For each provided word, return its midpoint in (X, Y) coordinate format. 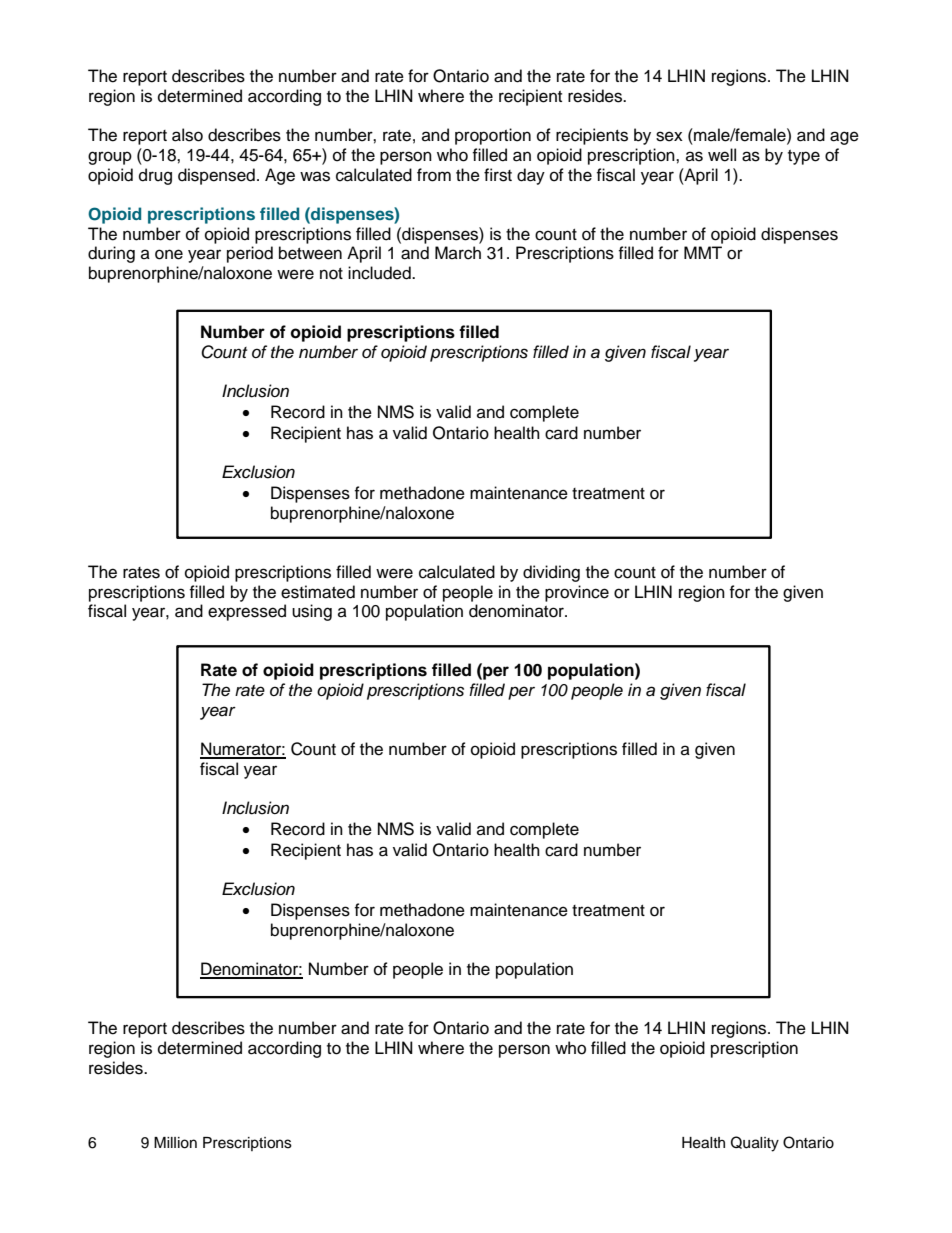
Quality (755, 1144)
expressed (247, 612)
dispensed (216, 176)
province (577, 593)
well (722, 155)
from (434, 175)
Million (175, 1143)
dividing (551, 573)
